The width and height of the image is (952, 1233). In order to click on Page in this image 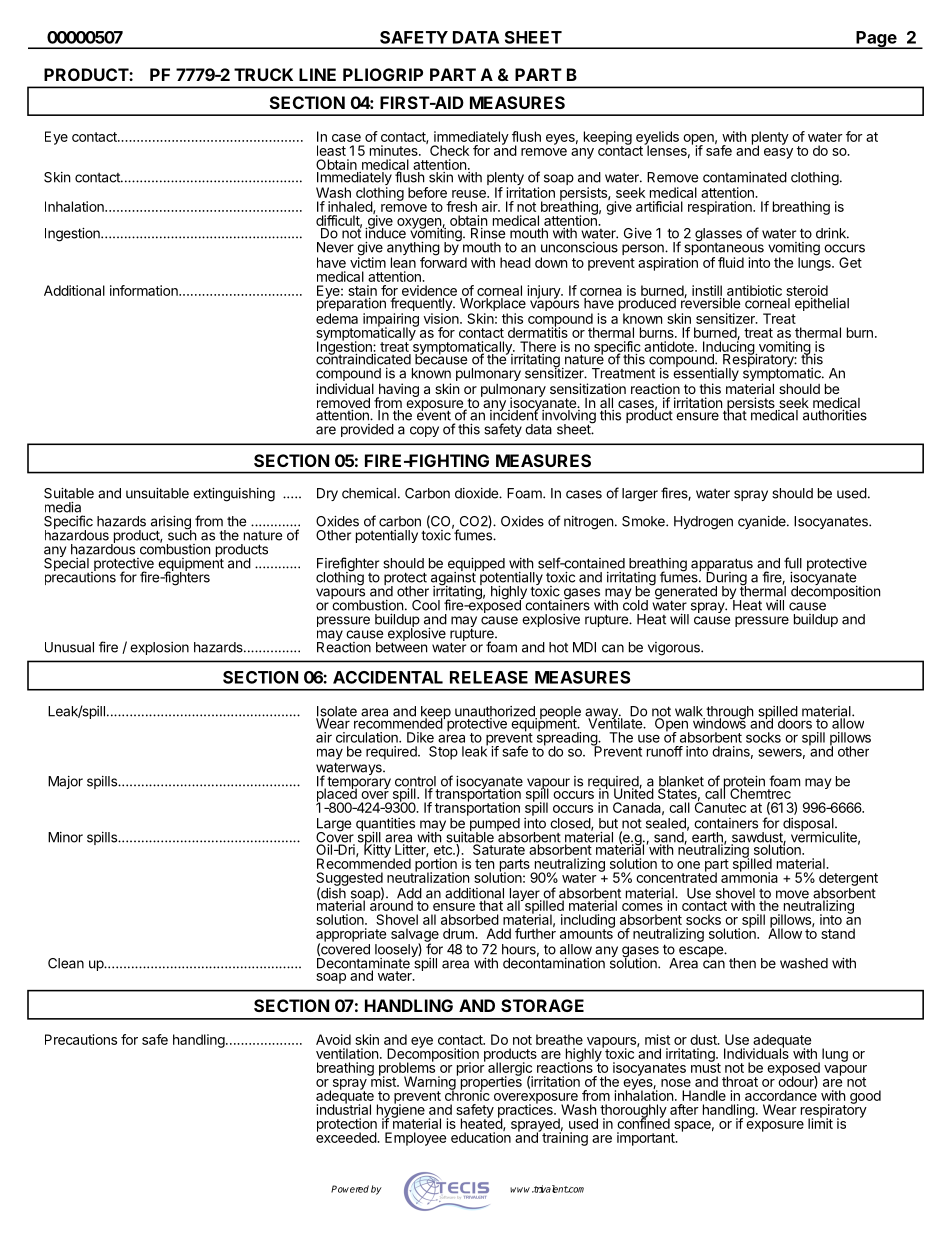, I will do `click(876, 40)`.
